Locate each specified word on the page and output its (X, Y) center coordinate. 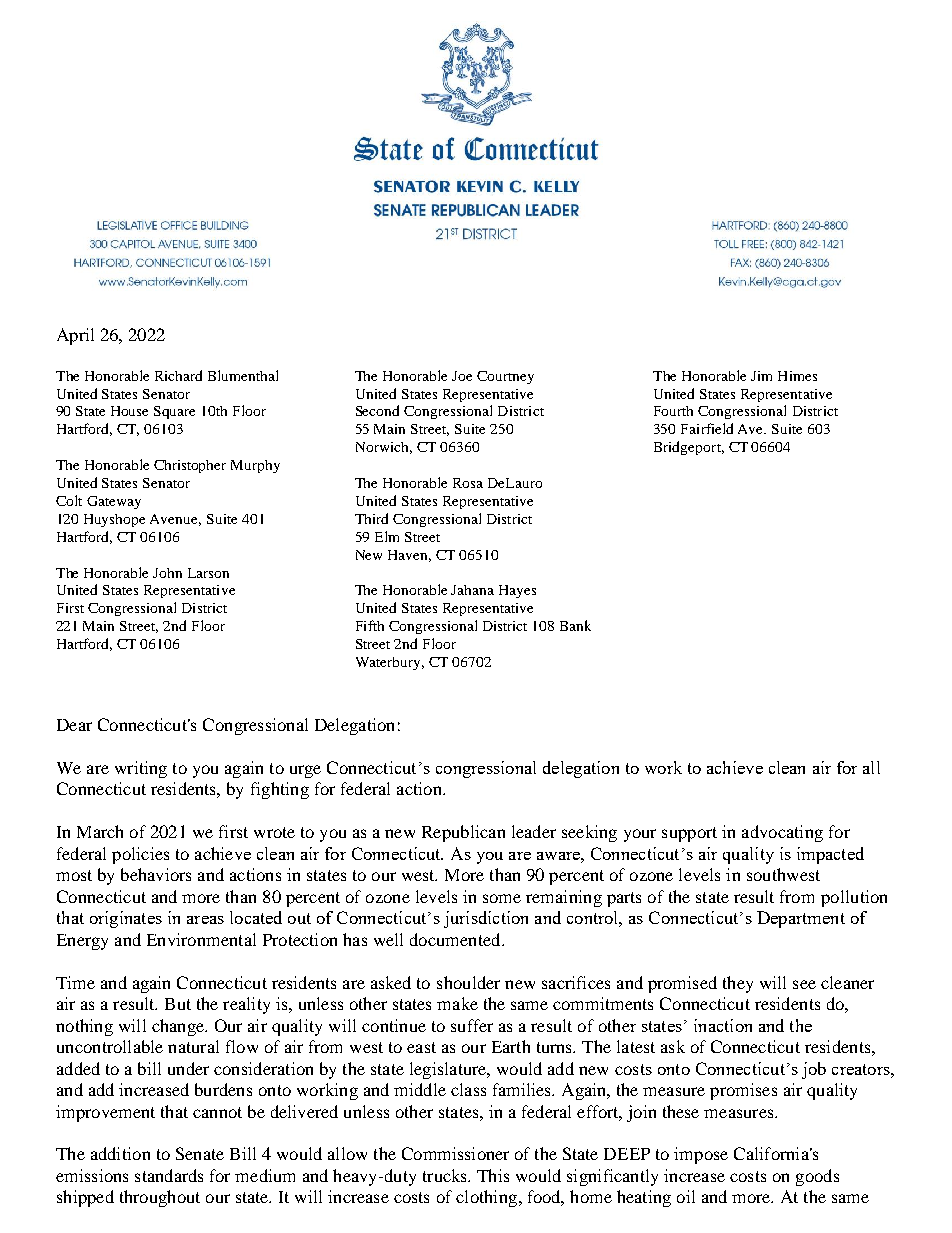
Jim (761, 376)
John (167, 573)
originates (126, 919)
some (502, 898)
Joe (462, 376)
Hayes (517, 591)
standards (169, 1175)
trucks (446, 1175)
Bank (575, 625)
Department (801, 919)
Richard (178, 375)
